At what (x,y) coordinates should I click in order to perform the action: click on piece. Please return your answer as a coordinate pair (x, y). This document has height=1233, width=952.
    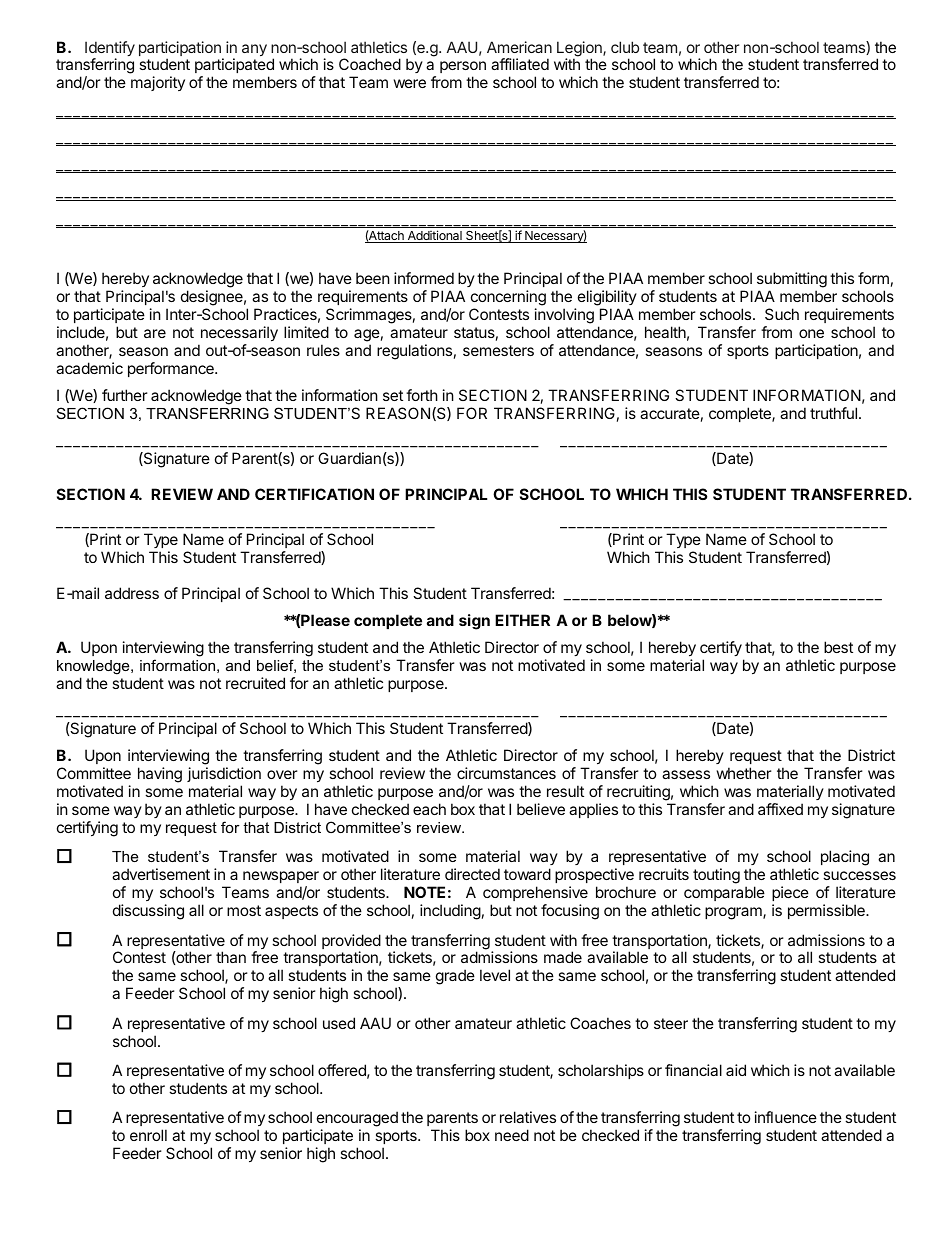
    Looking at the image, I should click on (790, 893).
